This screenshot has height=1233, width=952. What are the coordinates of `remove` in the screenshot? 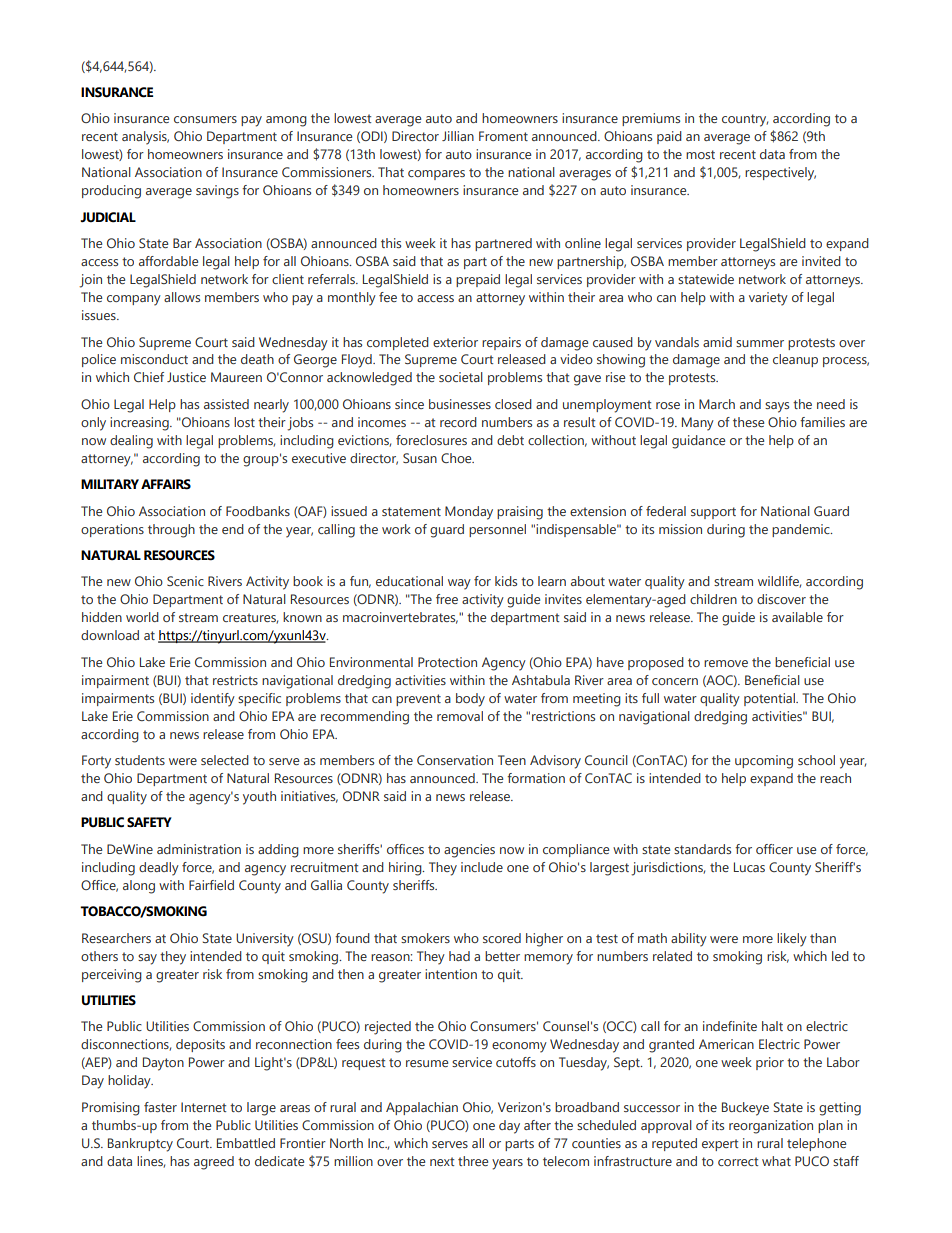 It's located at (726, 663).
